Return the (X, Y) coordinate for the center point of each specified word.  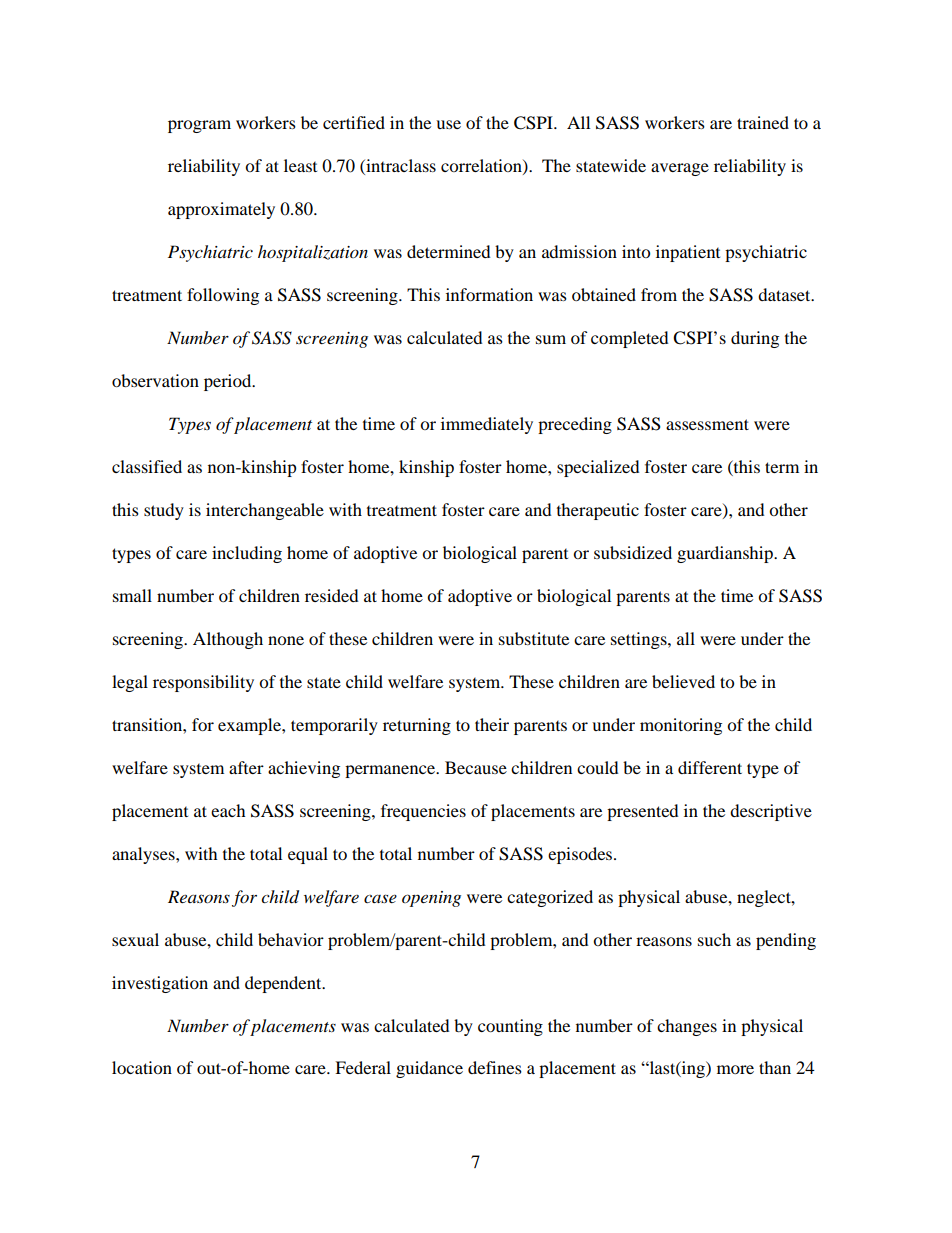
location (142, 1067)
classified (147, 466)
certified (354, 122)
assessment (707, 424)
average (680, 169)
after (246, 767)
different (710, 767)
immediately (487, 425)
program (199, 126)
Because (476, 767)
